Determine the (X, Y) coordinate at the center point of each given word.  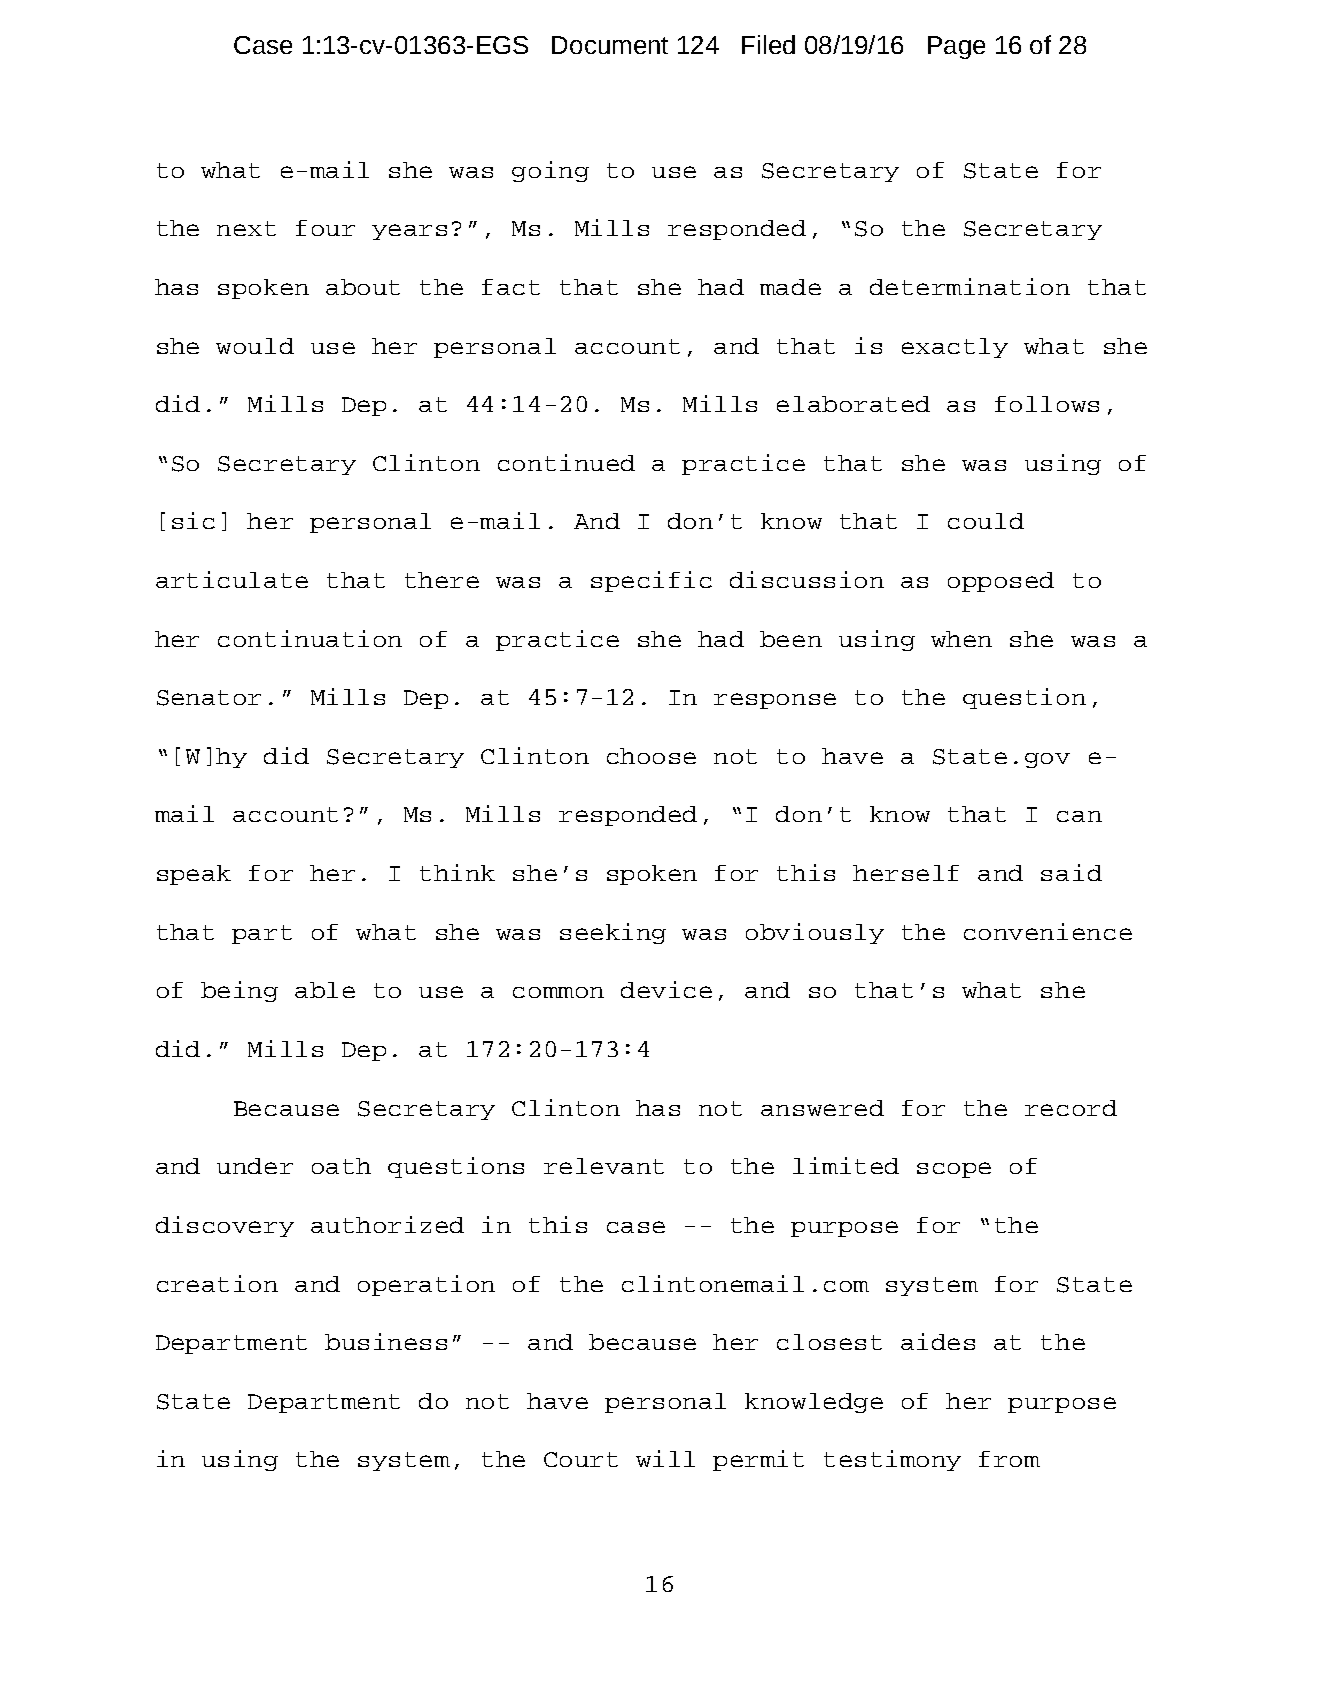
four (325, 228)
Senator (209, 698)
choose (651, 756)
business (386, 1341)
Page (956, 47)
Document (610, 45)
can (1079, 816)
